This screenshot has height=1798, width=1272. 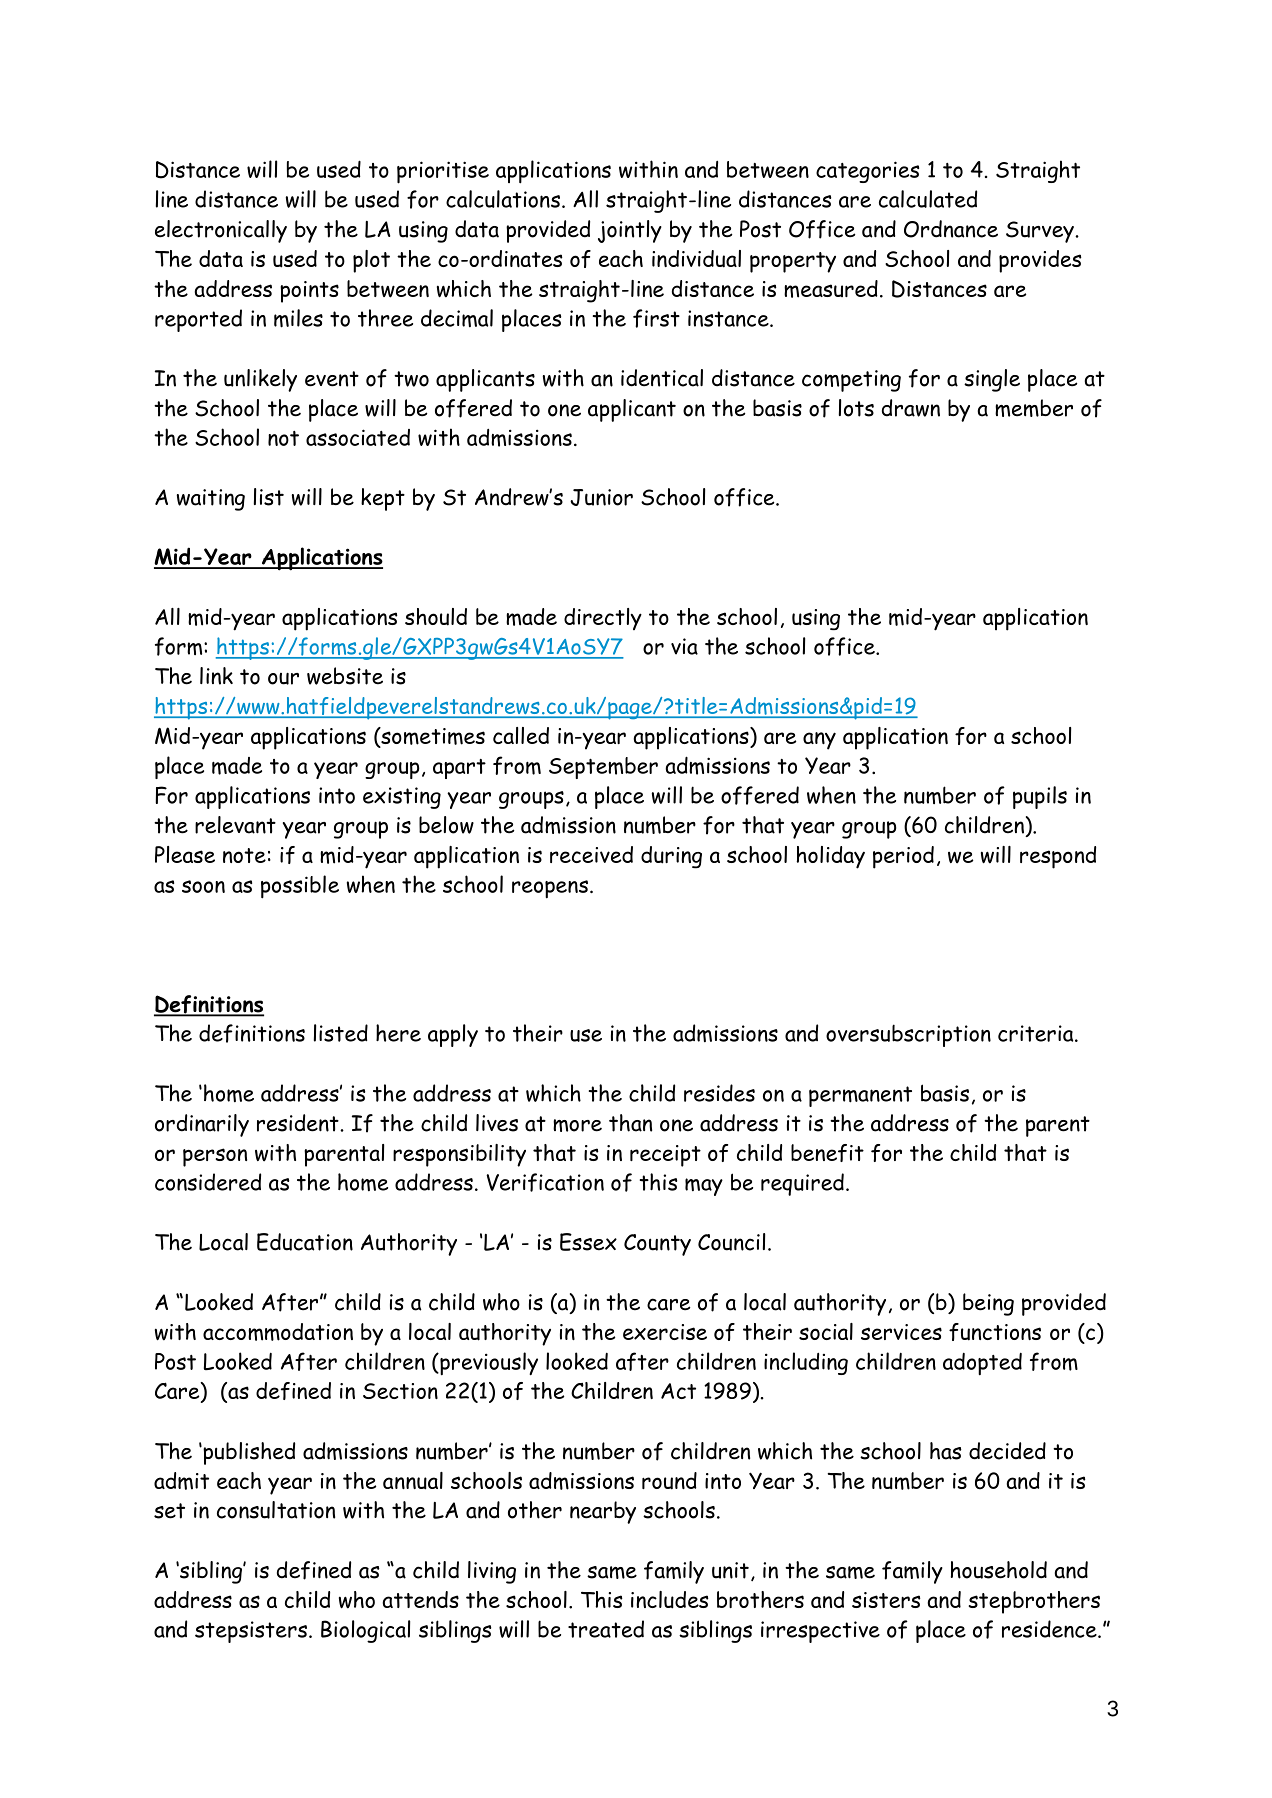 What do you see at coordinates (951, 229) in the screenshot?
I see `Ordnance` at bounding box center [951, 229].
